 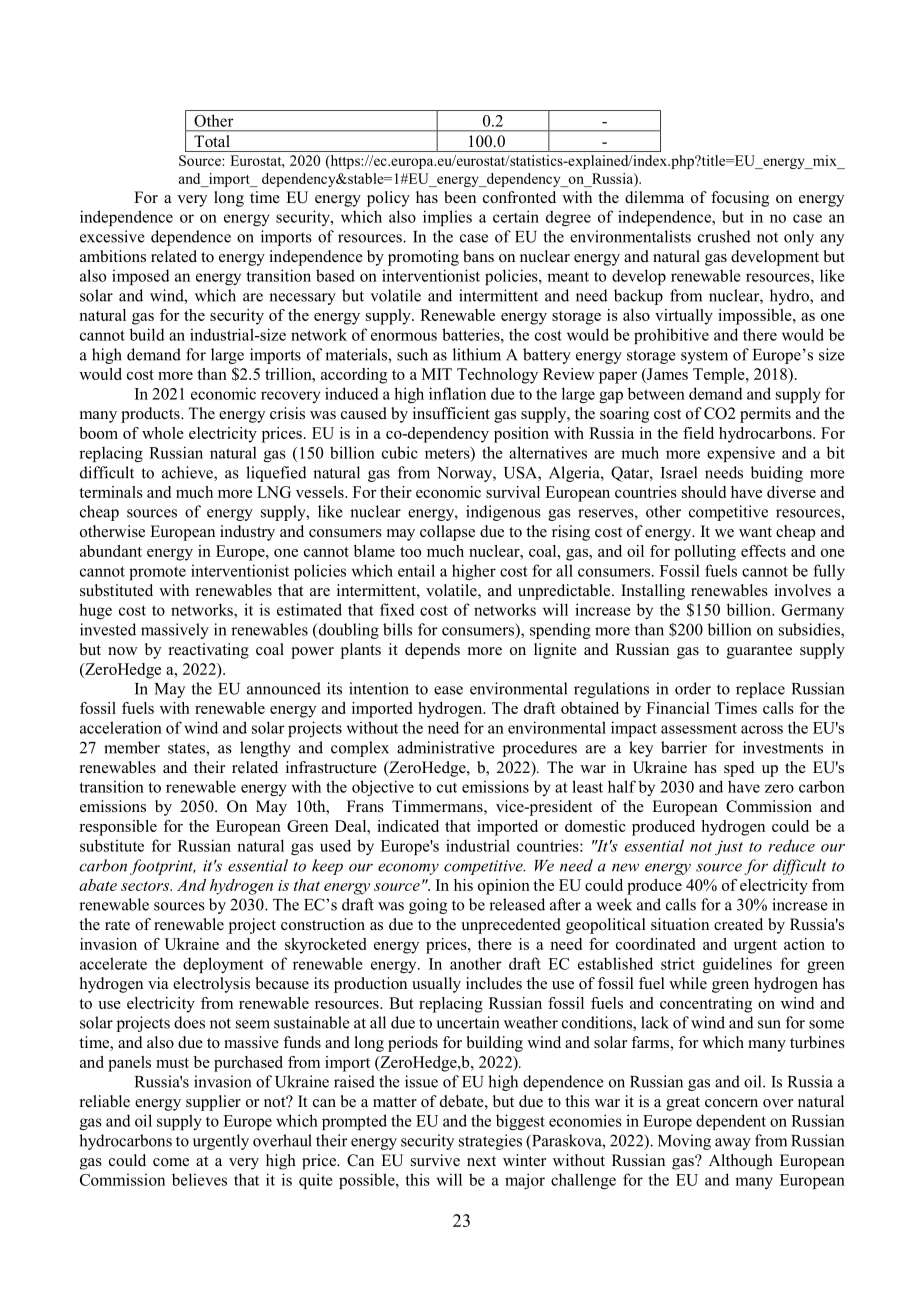 I want to click on going, so click(x=428, y=906).
